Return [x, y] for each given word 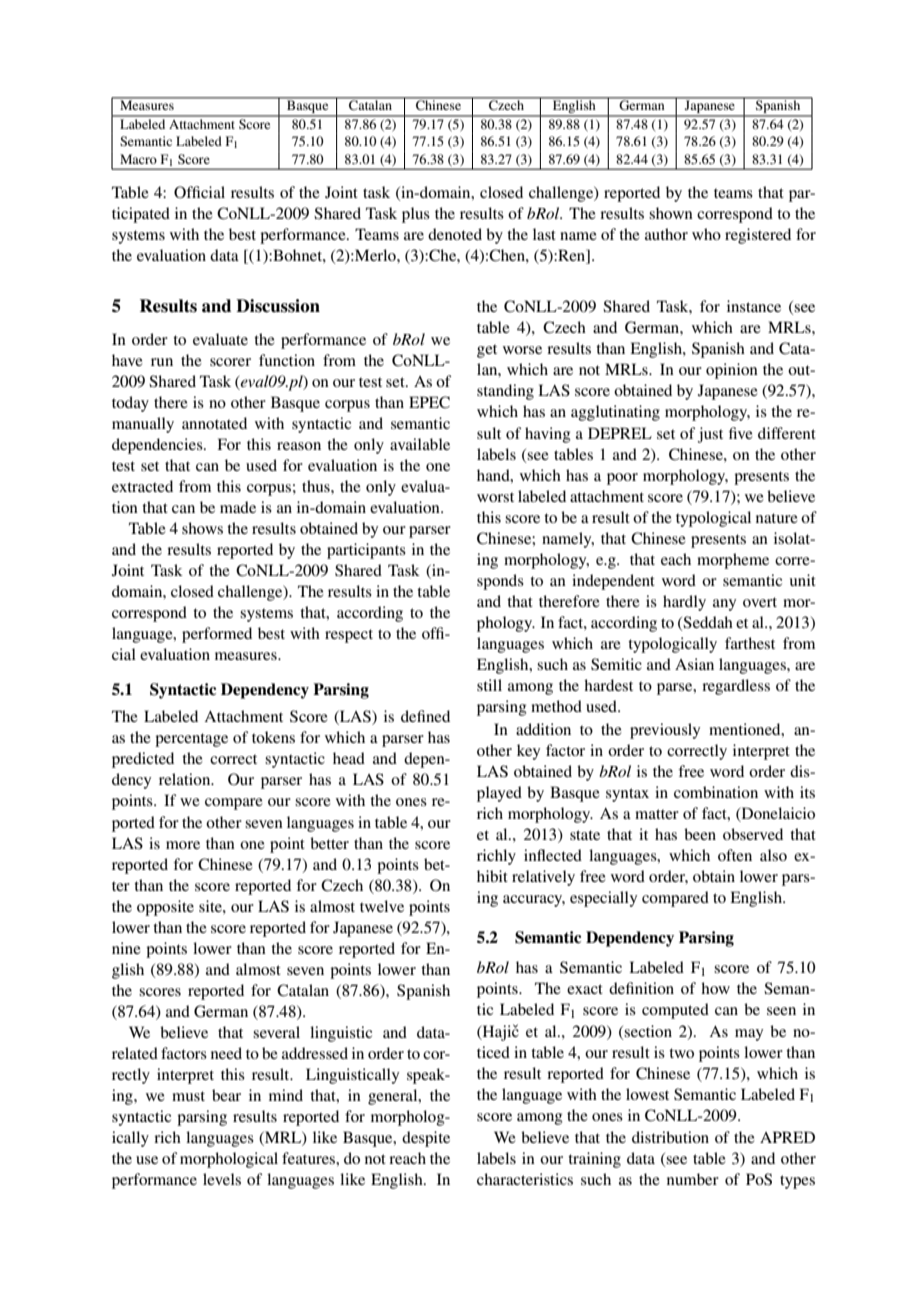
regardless [736, 687]
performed [217, 635]
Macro [138, 159]
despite [426, 1139]
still [489, 685]
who [706, 234]
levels [222, 1179]
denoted [455, 234]
